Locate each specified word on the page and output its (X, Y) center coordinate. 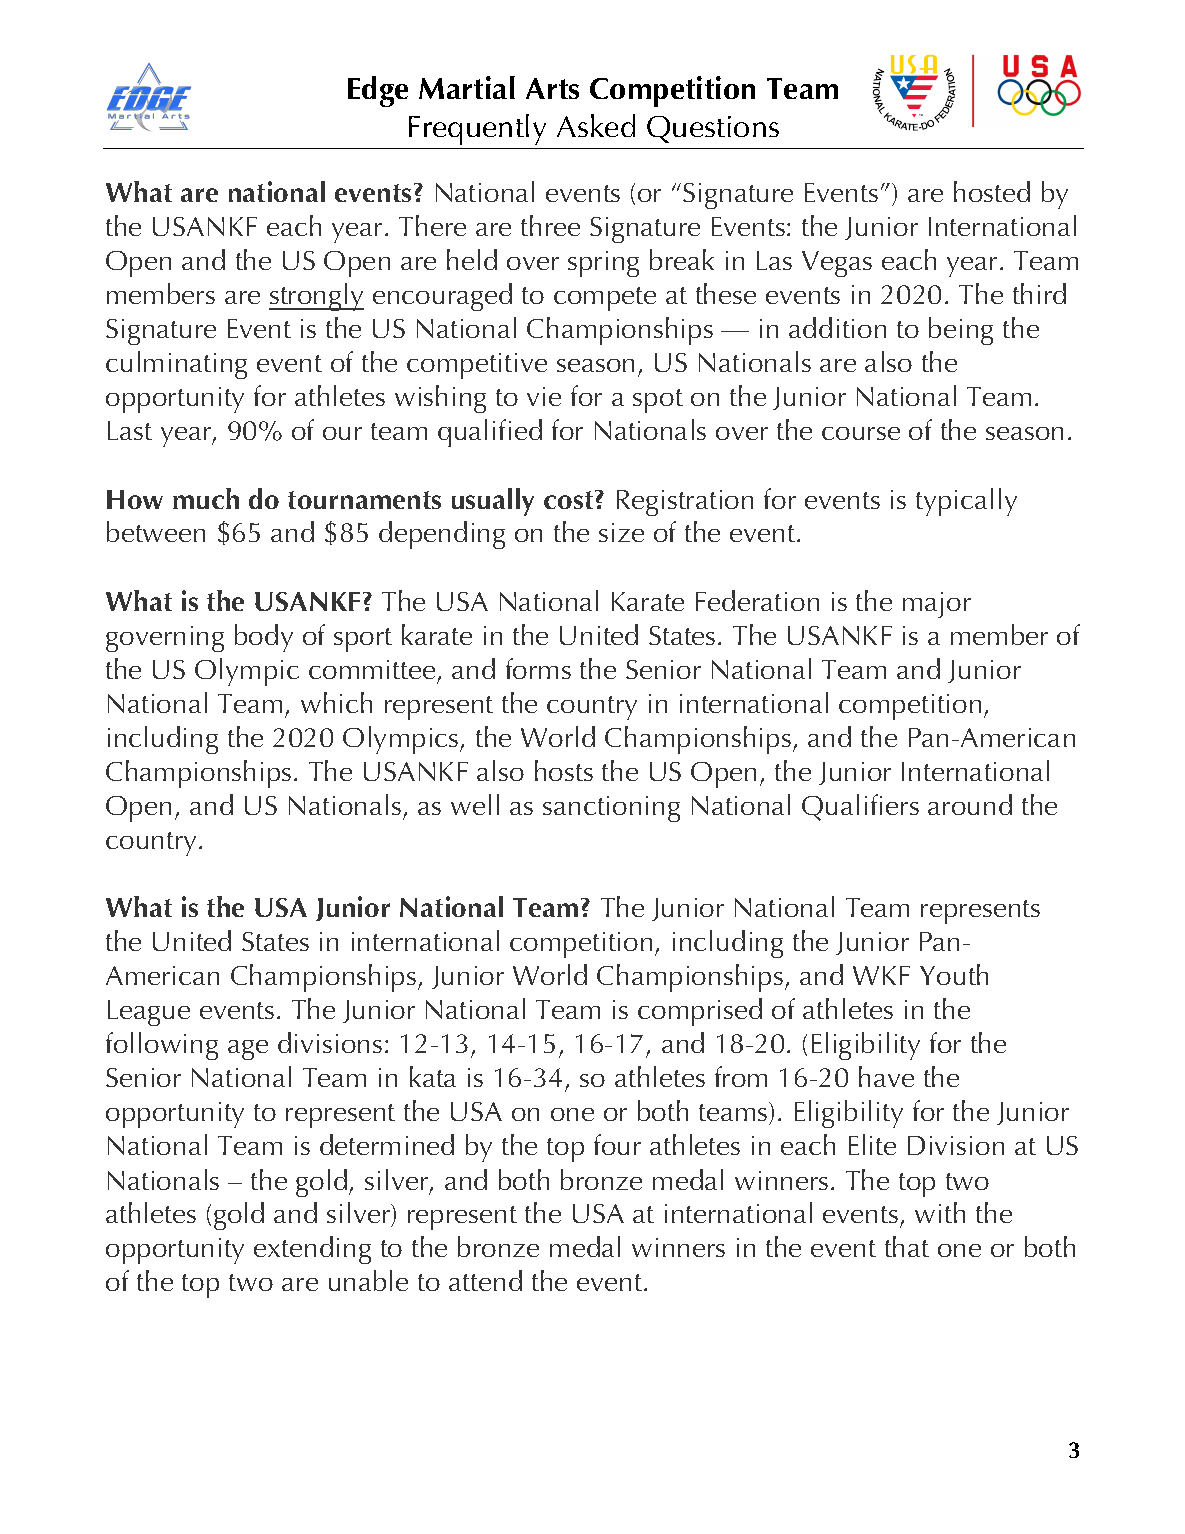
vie (544, 396)
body (264, 638)
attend (485, 1280)
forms (538, 668)
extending (312, 1250)
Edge (378, 91)
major (937, 605)
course (861, 433)
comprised (700, 1012)
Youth (954, 974)
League (149, 1013)
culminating (176, 365)
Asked (596, 125)
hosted (992, 191)
